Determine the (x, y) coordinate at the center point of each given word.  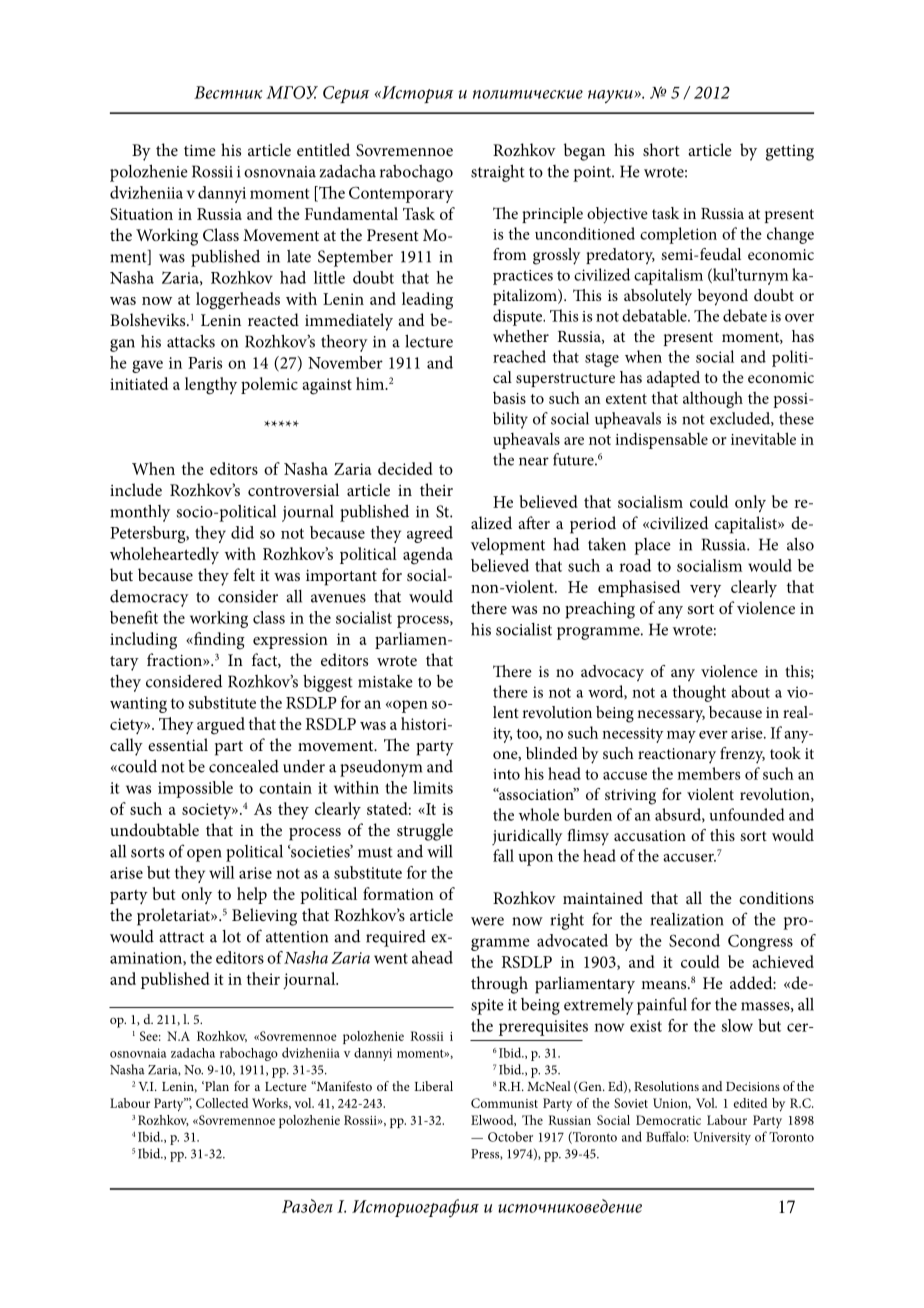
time (200, 150)
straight (498, 173)
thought (699, 693)
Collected (222, 1103)
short (661, 149)
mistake (385, 681)
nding (223, 641)
